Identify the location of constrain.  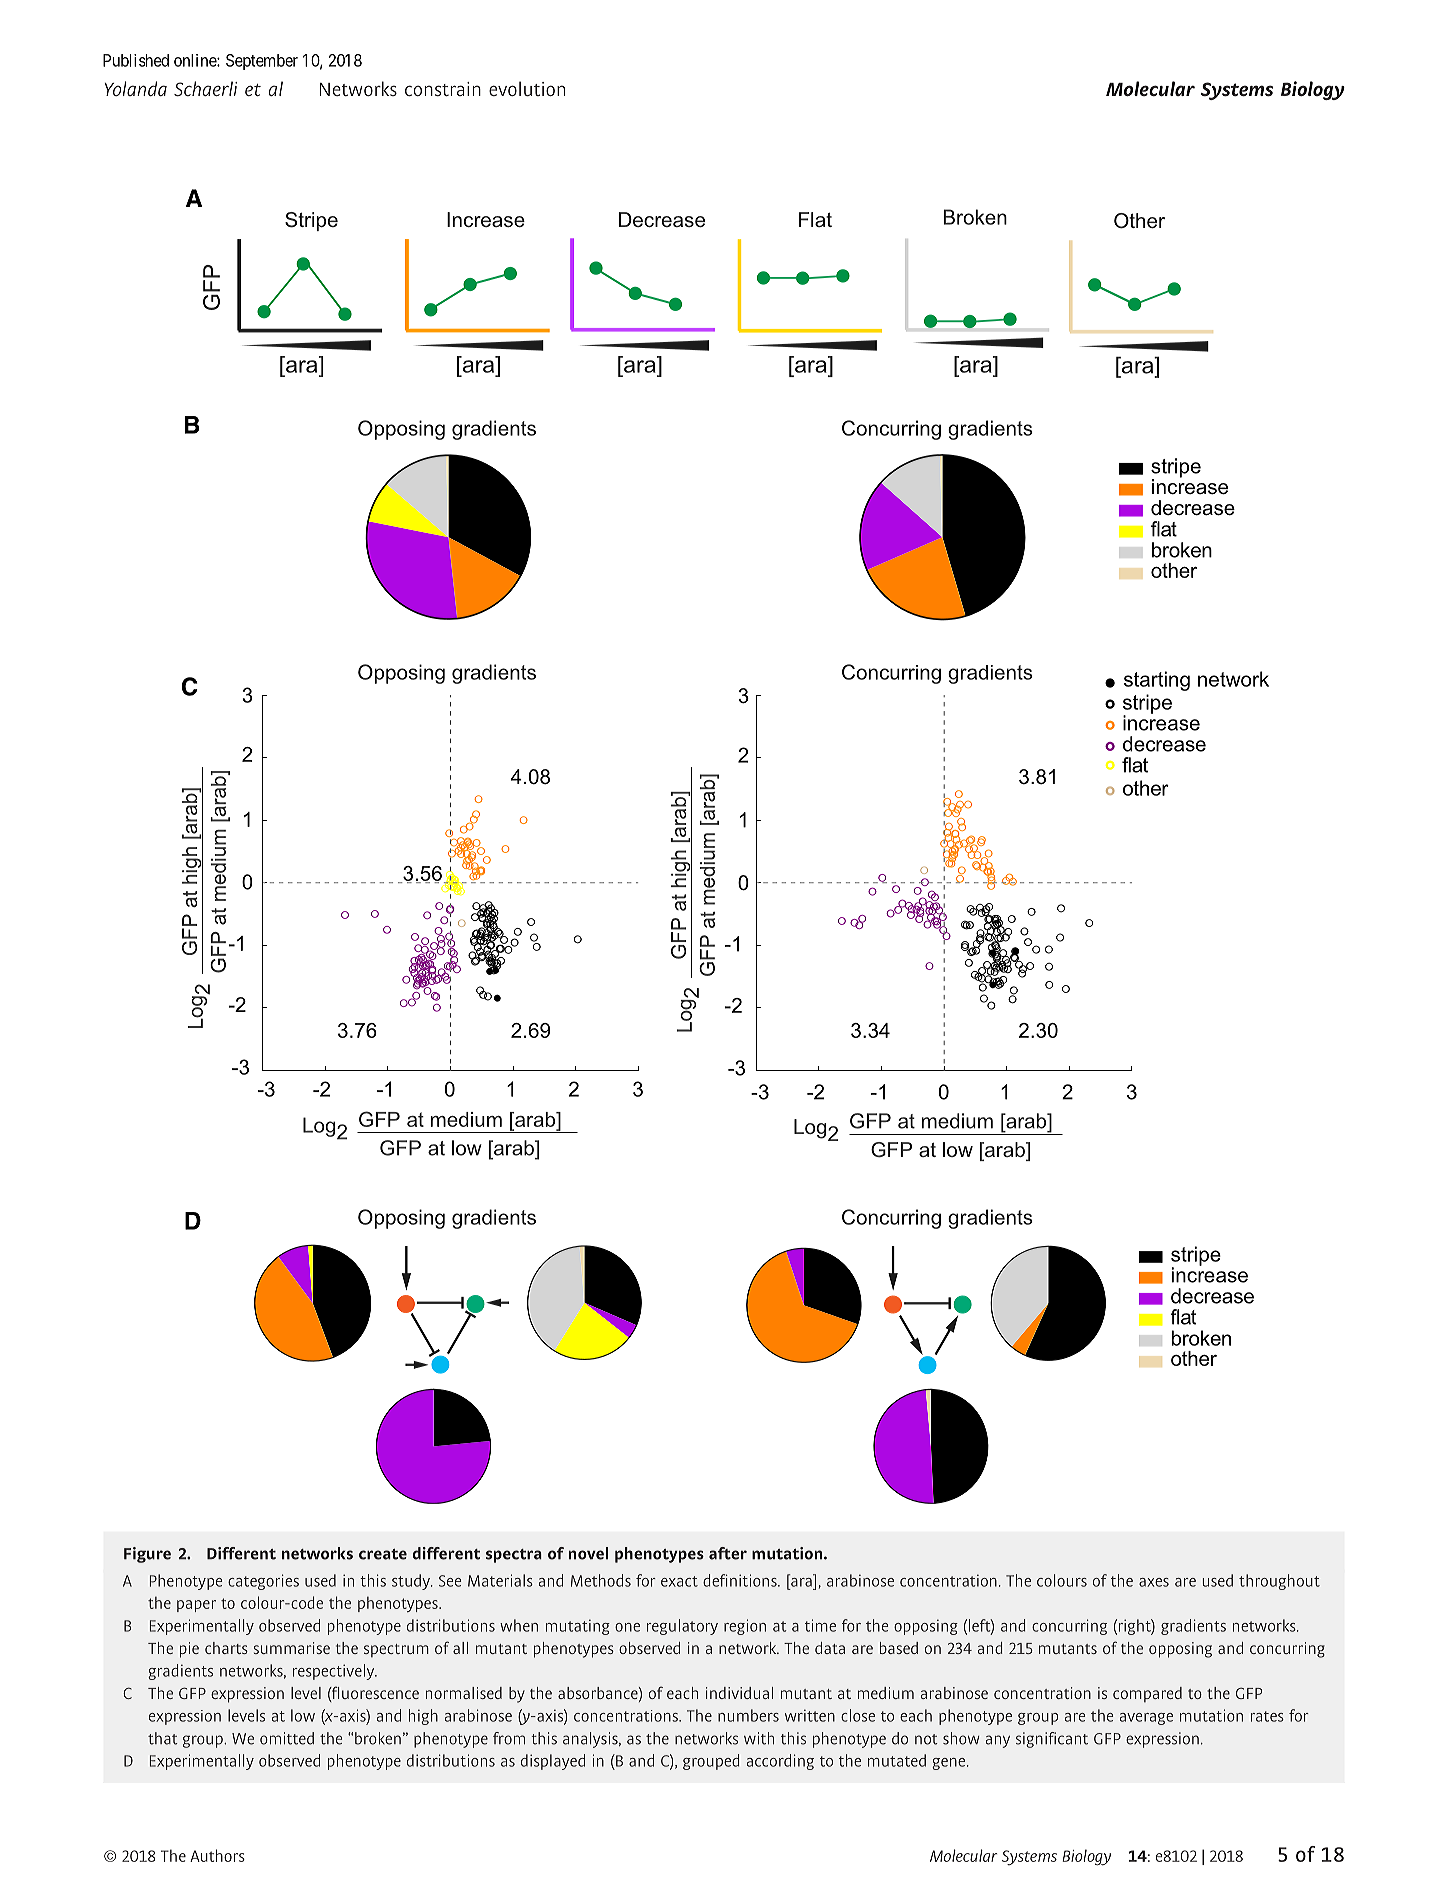
(443, 89).
